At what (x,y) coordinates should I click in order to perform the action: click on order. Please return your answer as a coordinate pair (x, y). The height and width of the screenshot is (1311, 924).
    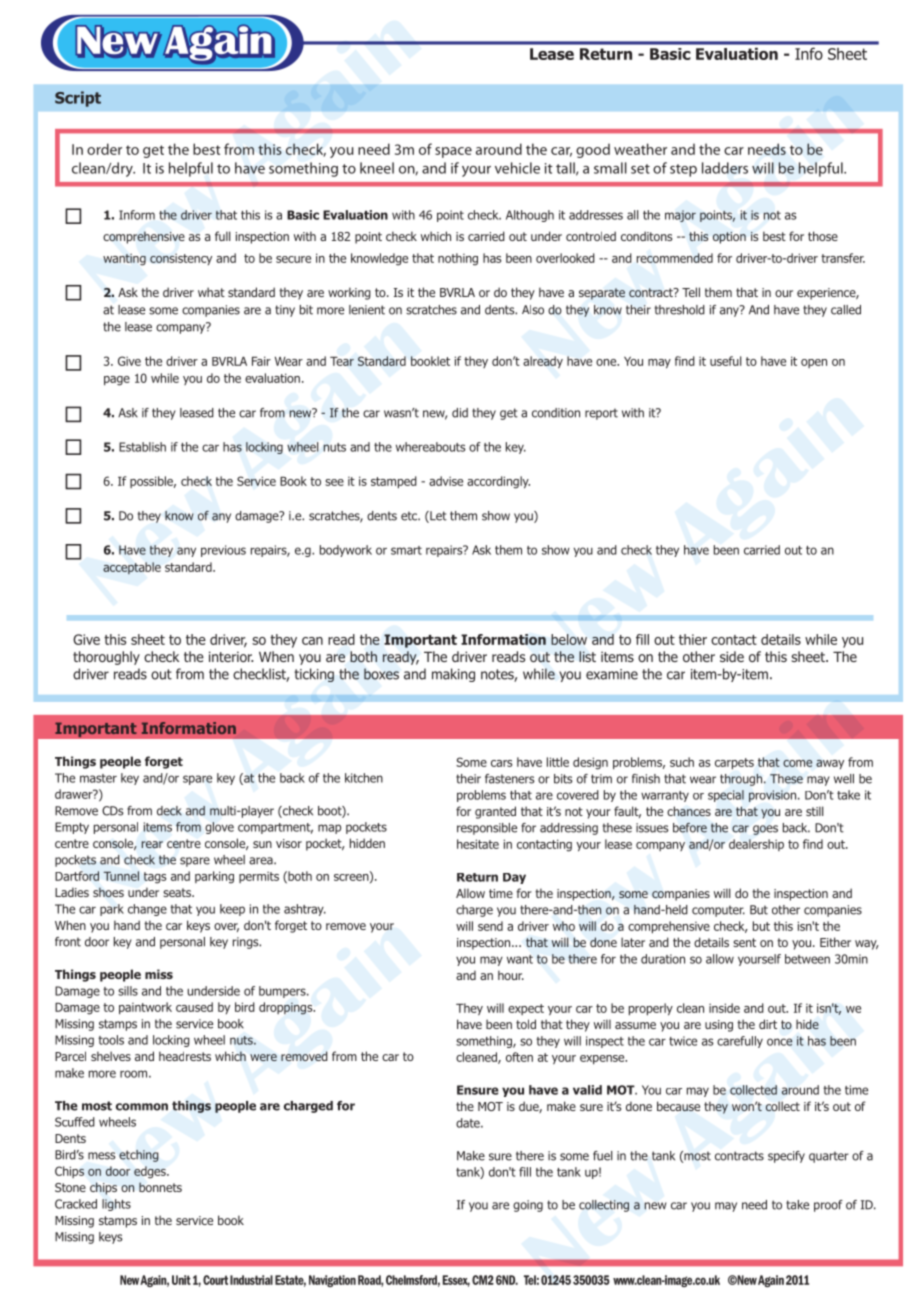
    Looking at the image, I should click on (104, 149).
